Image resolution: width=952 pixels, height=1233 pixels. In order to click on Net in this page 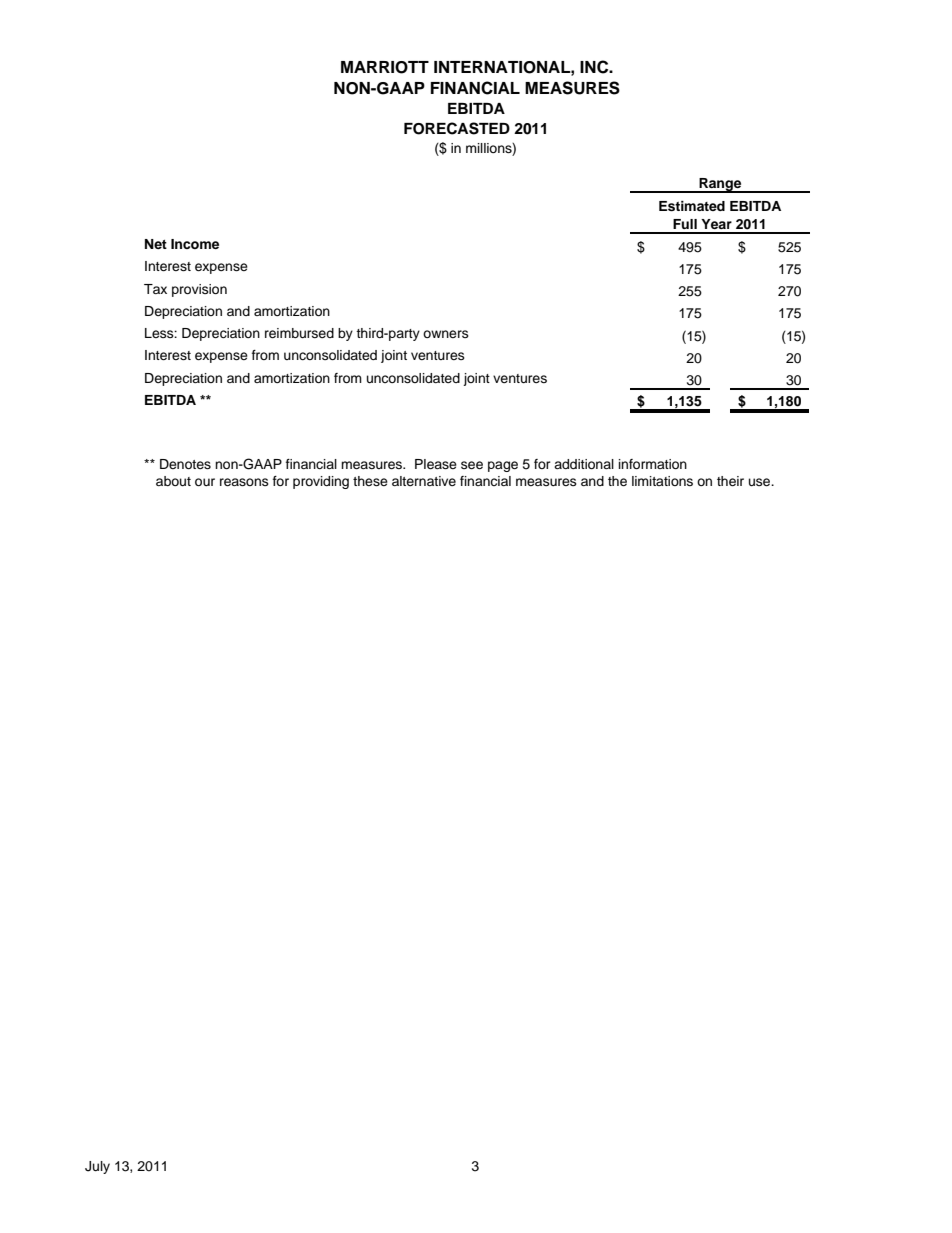, I will do `click(156, 244)`.
